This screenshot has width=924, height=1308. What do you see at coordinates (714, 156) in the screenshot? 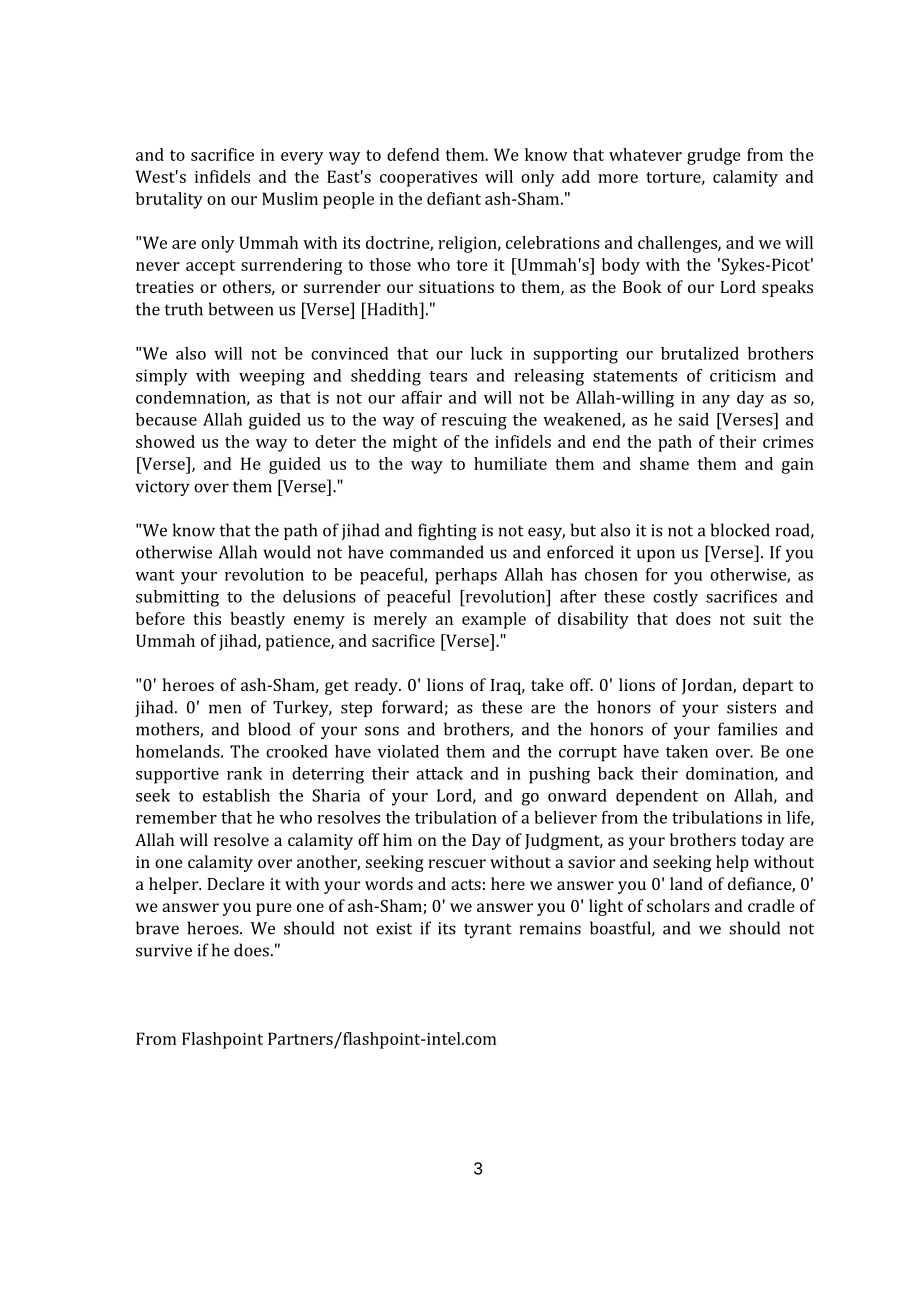
I see `grudge` at bounding box center [714, 156].
